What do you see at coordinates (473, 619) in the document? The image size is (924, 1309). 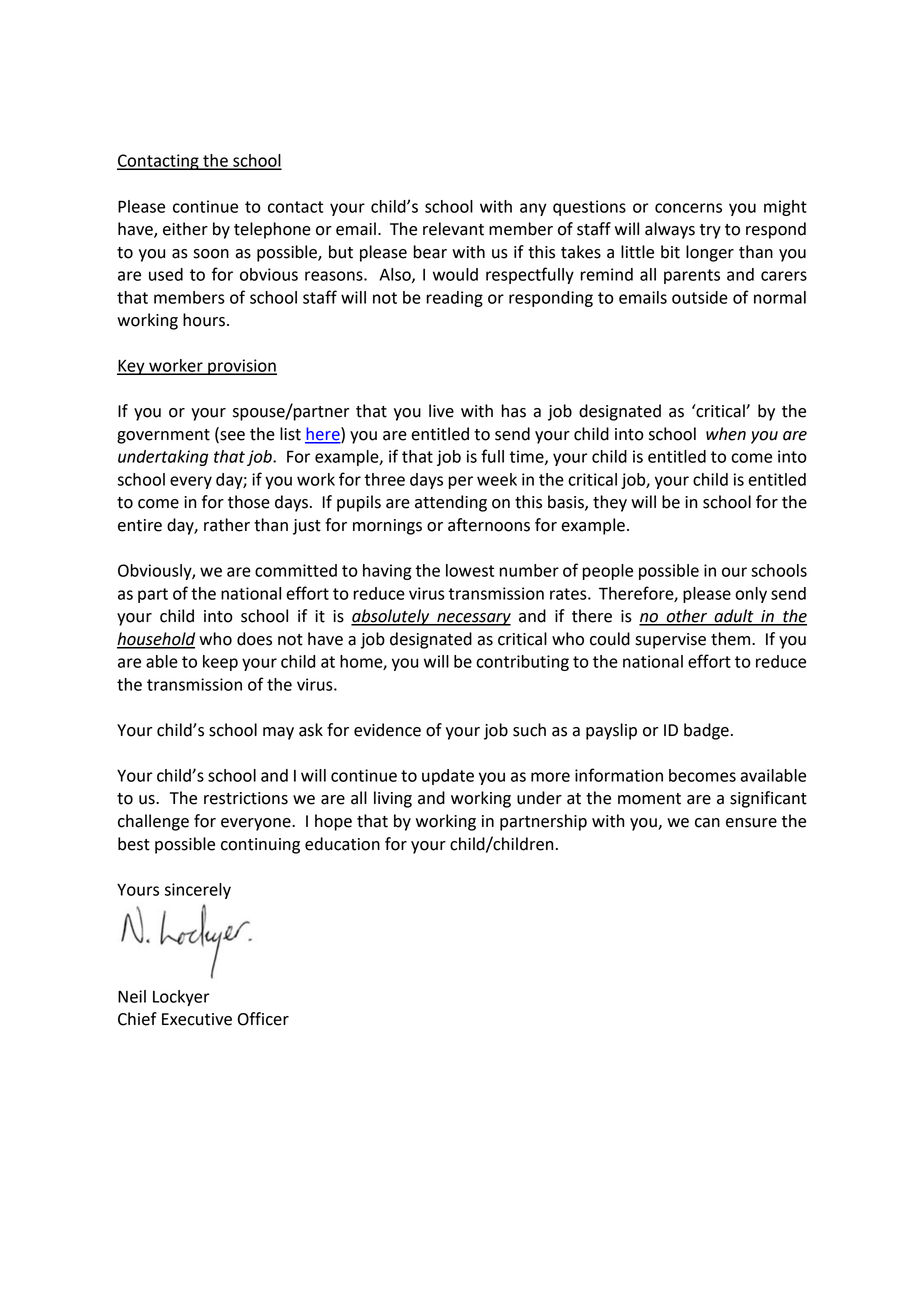 I see `necessary` at bounding box center [473, 619].
